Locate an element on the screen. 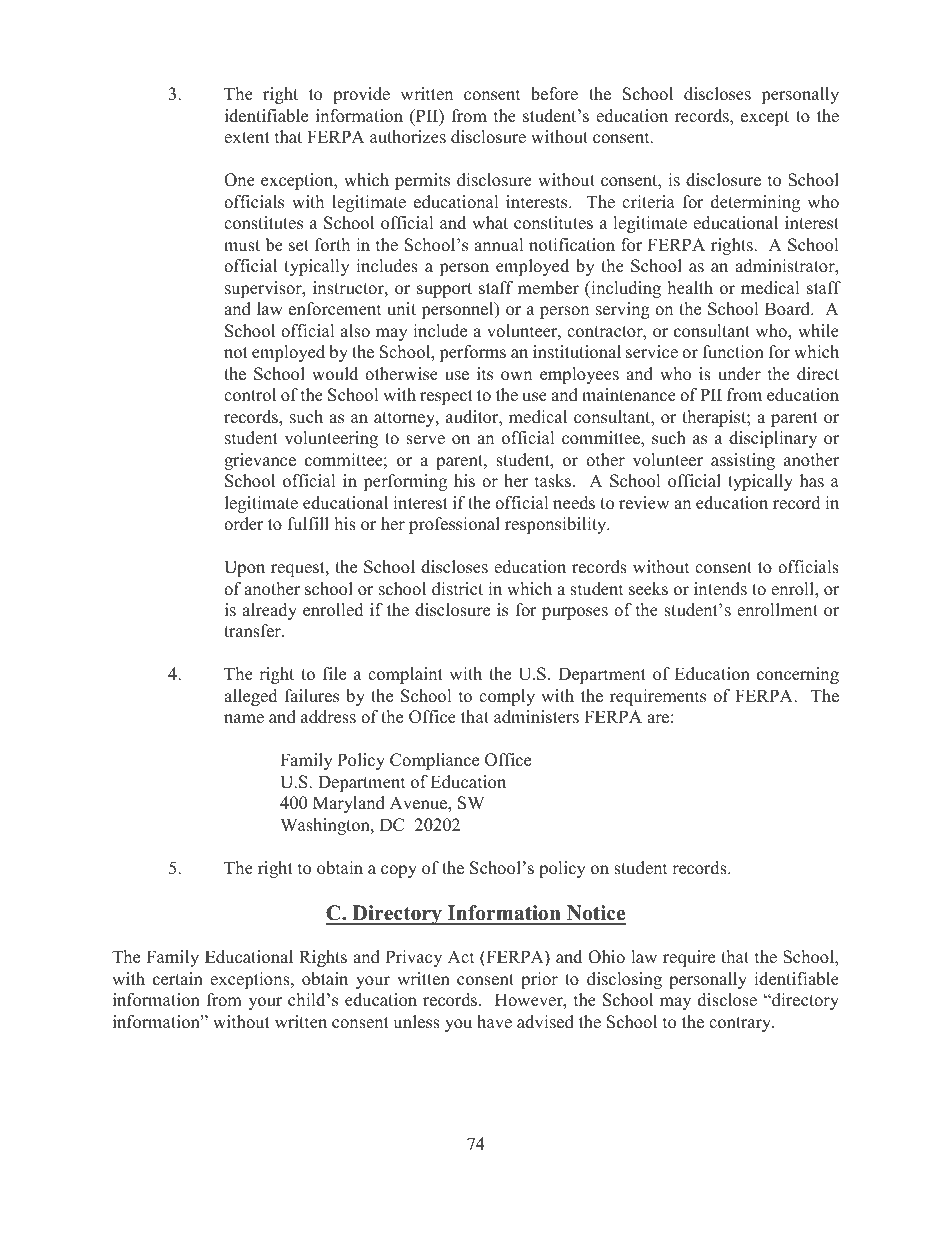 The image size is (952, 1233). extent is located at coordinates (247, 138).
